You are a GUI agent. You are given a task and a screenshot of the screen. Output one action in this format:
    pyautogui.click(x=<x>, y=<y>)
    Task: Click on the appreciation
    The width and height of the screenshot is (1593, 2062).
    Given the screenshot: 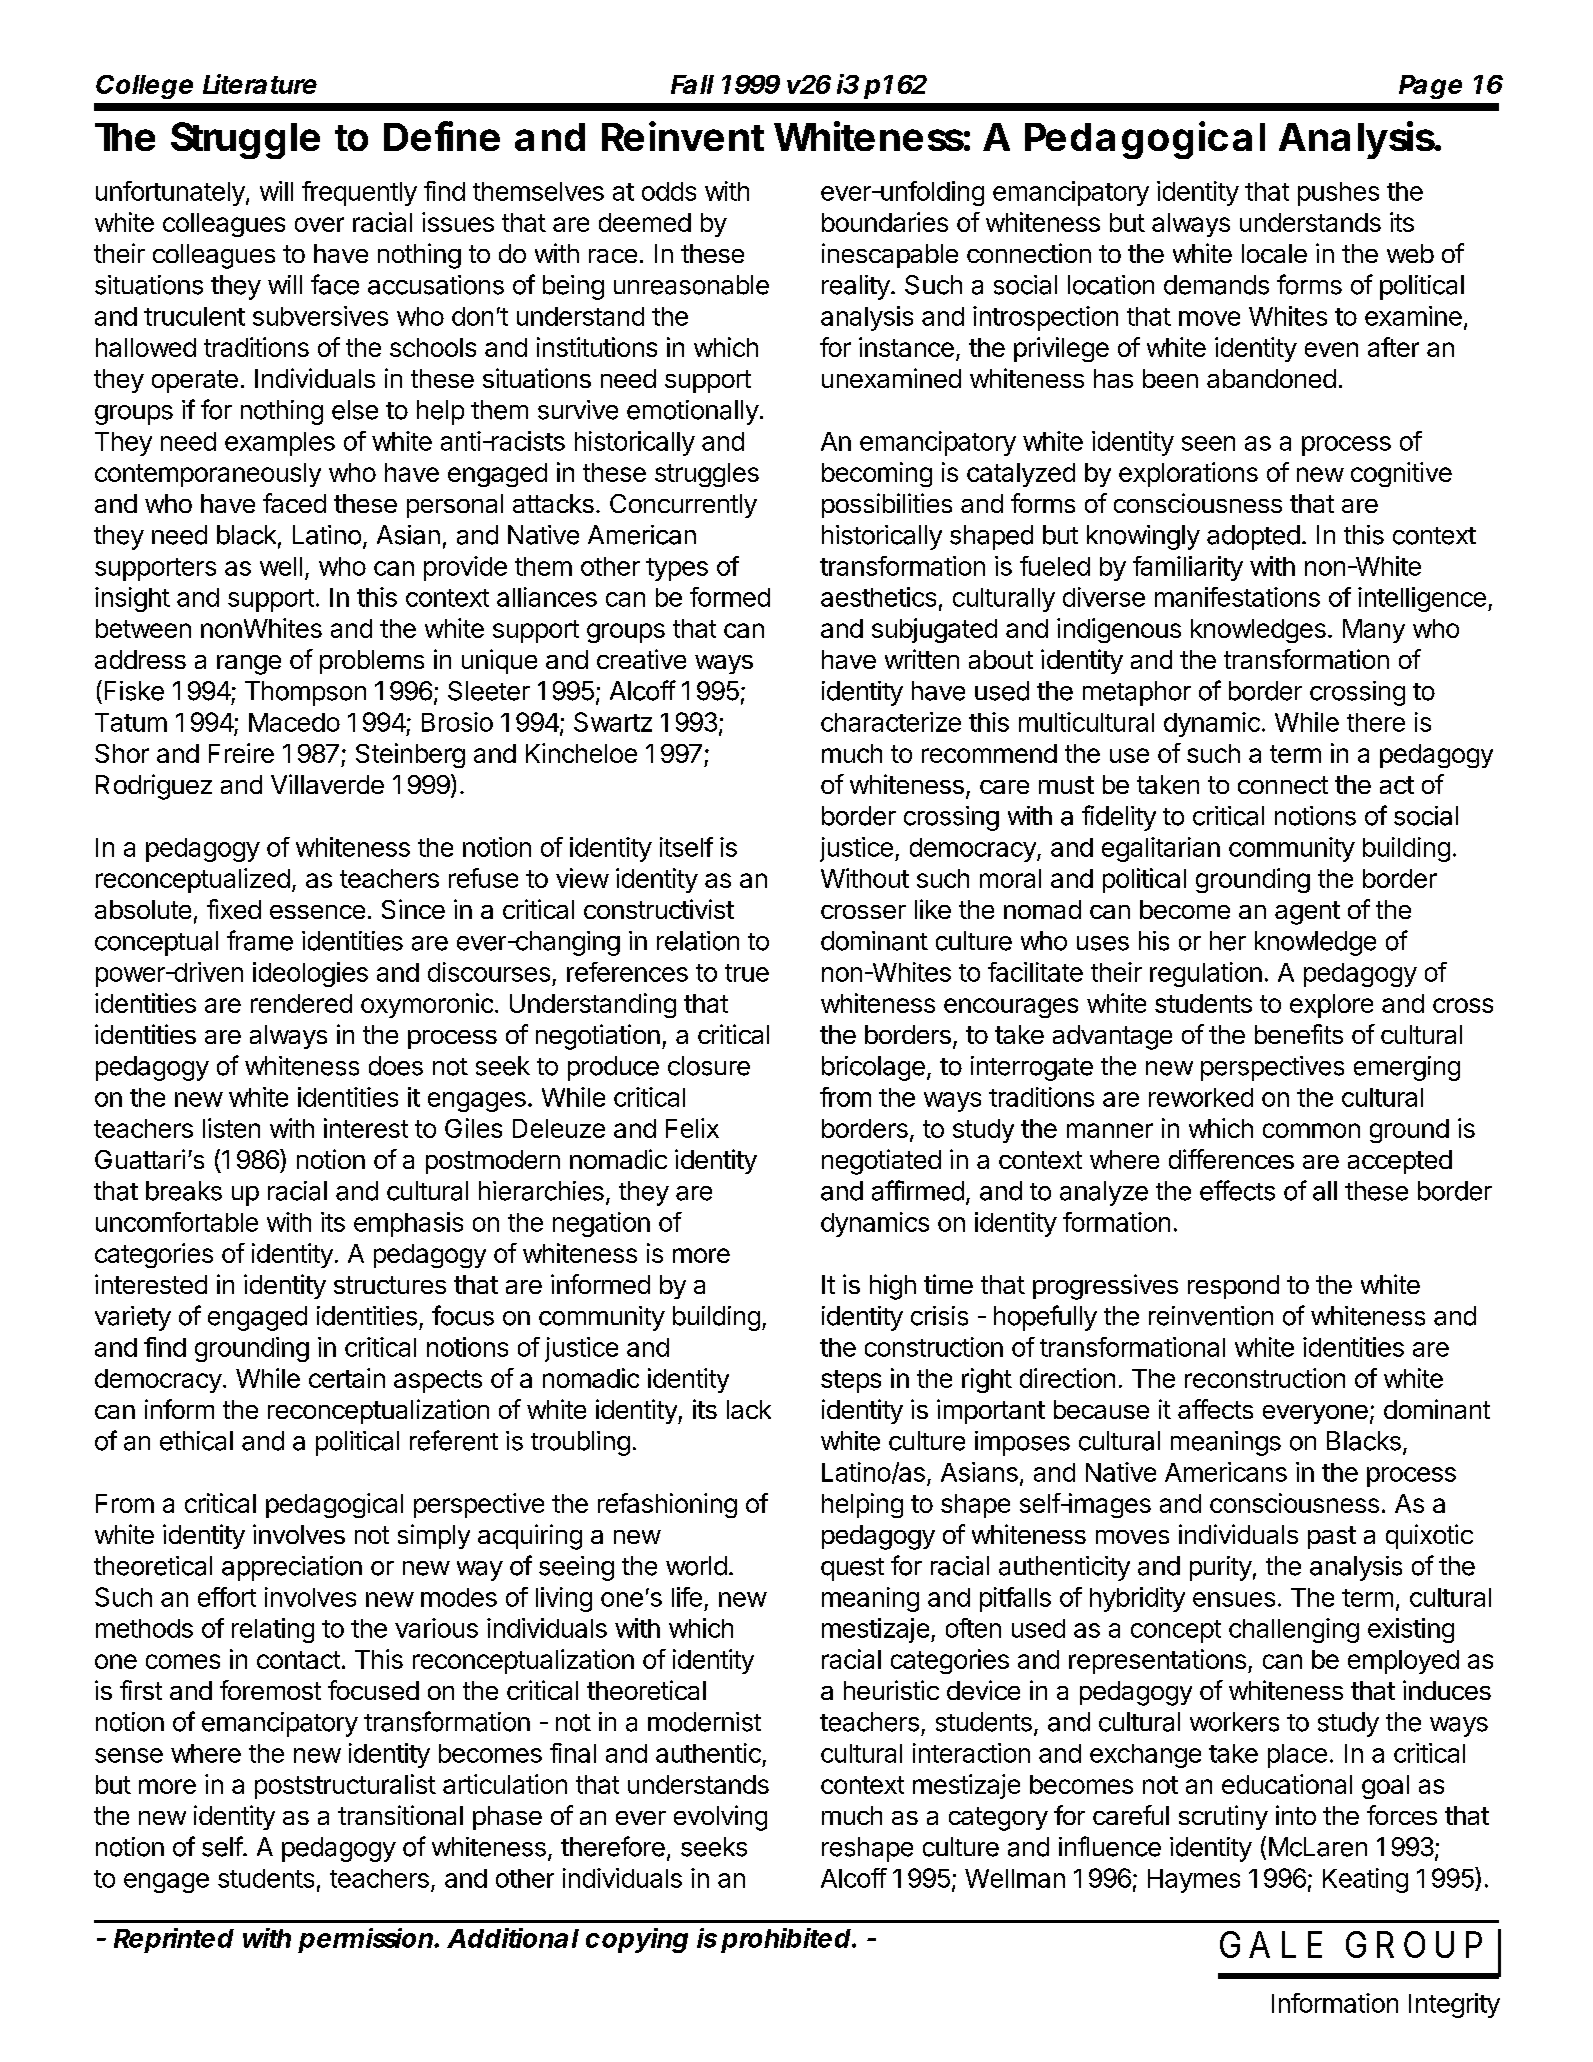 What is the action you would take?
    pyautogui.click(x=292, y=1568)
